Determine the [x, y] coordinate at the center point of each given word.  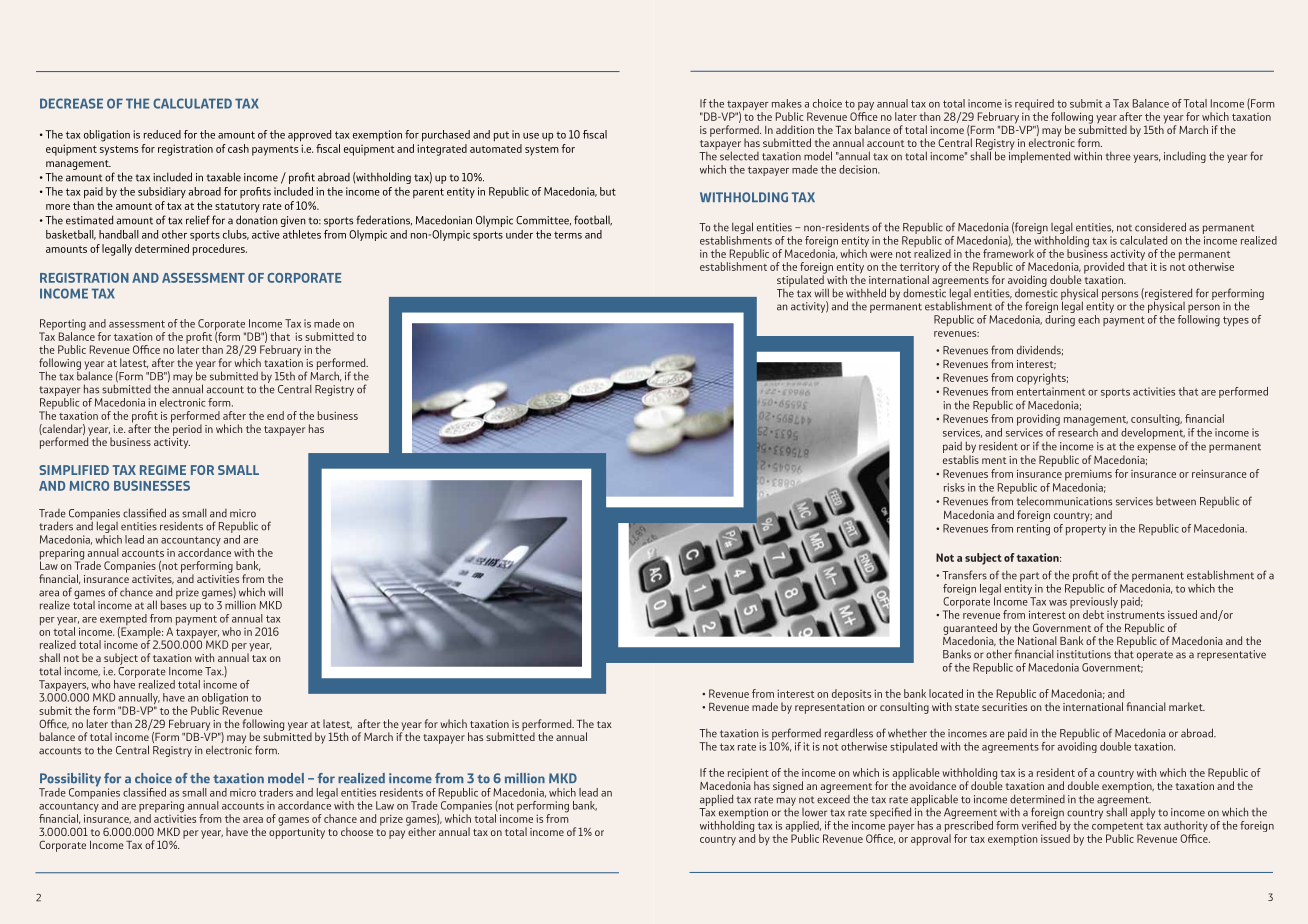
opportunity [297, 832]
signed [788, 787]
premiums [1088, 475]
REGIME [163, 470]
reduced [162, 134]
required [1035, 106]
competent [1117, 828]
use [531, 136]
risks [954, 487]
